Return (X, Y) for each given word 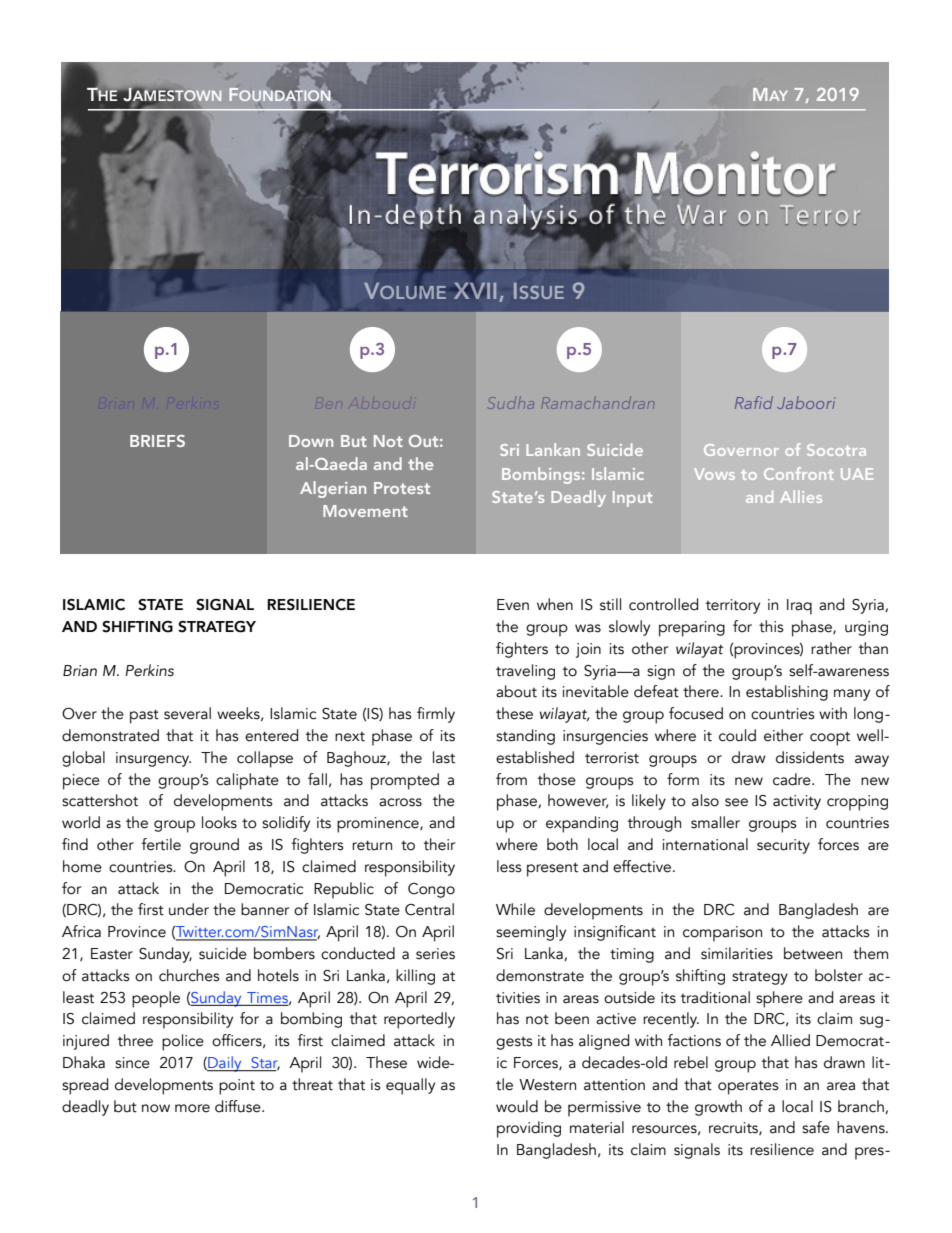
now (156, 1108)
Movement (365, 511)
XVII (475, 290)
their (439, 844)
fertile (161, 844)
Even (513, 605)
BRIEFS (157, 441)
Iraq (799, 607)
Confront (799, 473)
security (783, 846)
